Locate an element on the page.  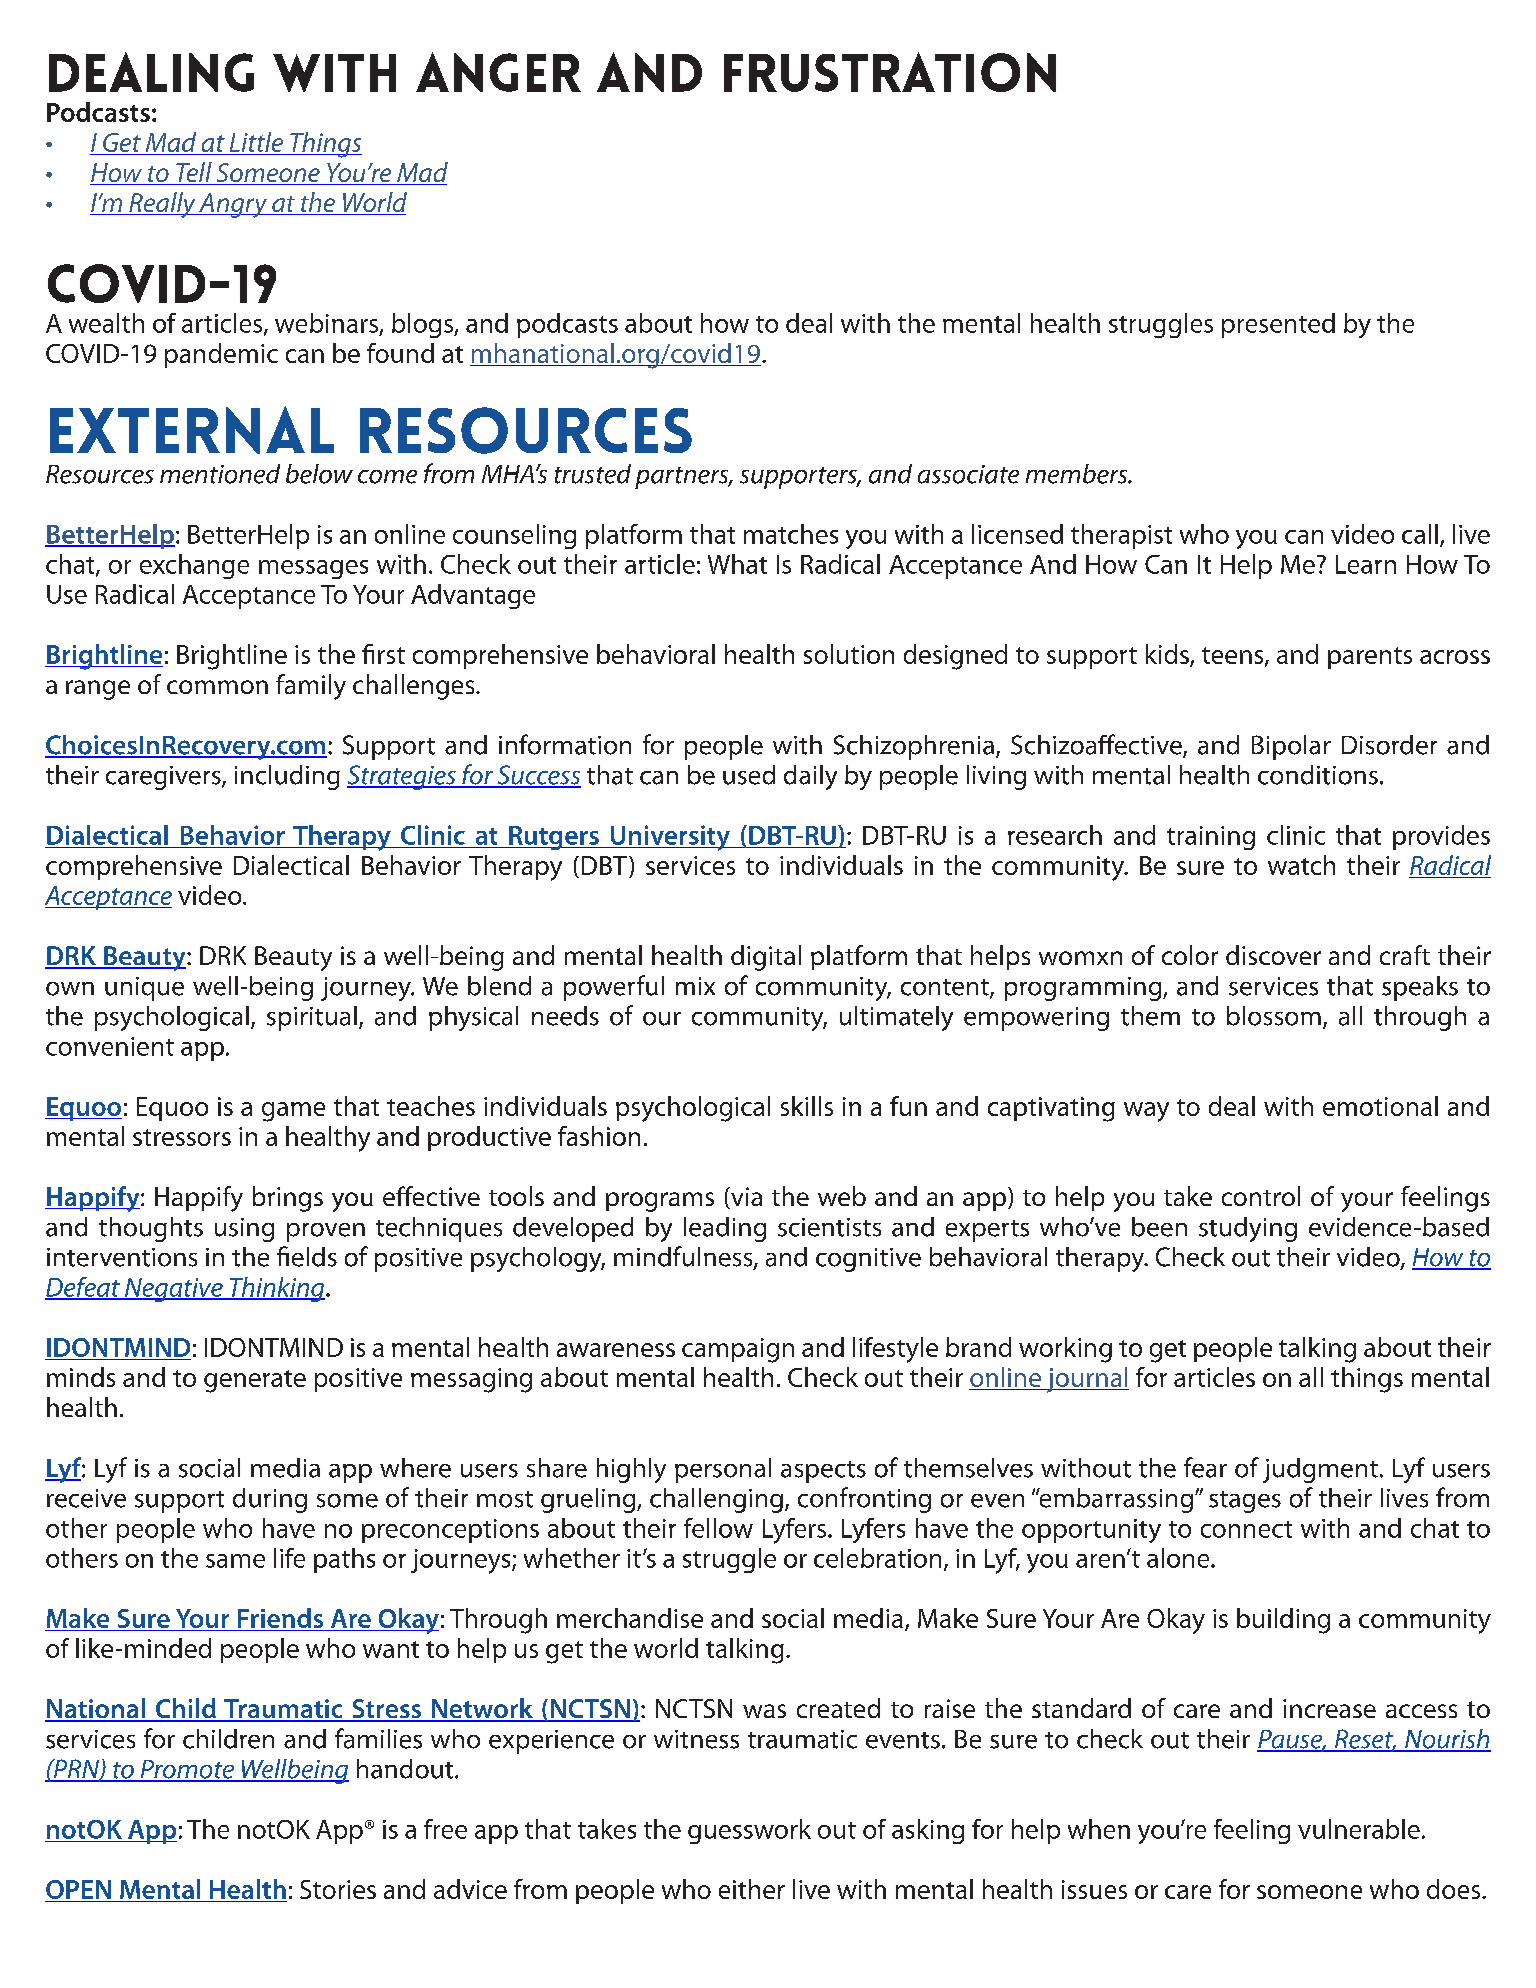
presented is located at coordinates (1278, 325).
